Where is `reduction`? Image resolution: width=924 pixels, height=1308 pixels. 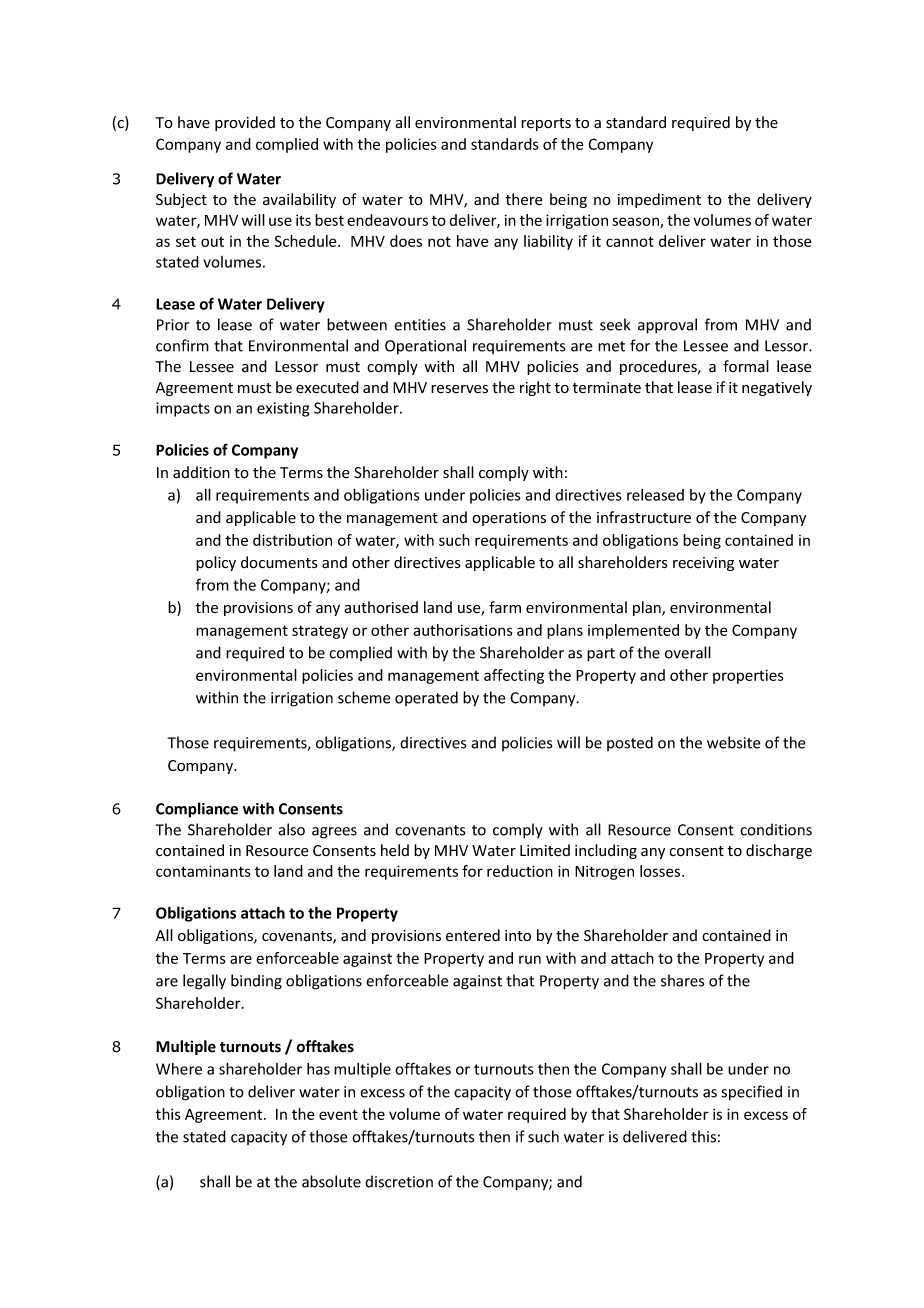 reduction is located at coordinates (520, 871).
